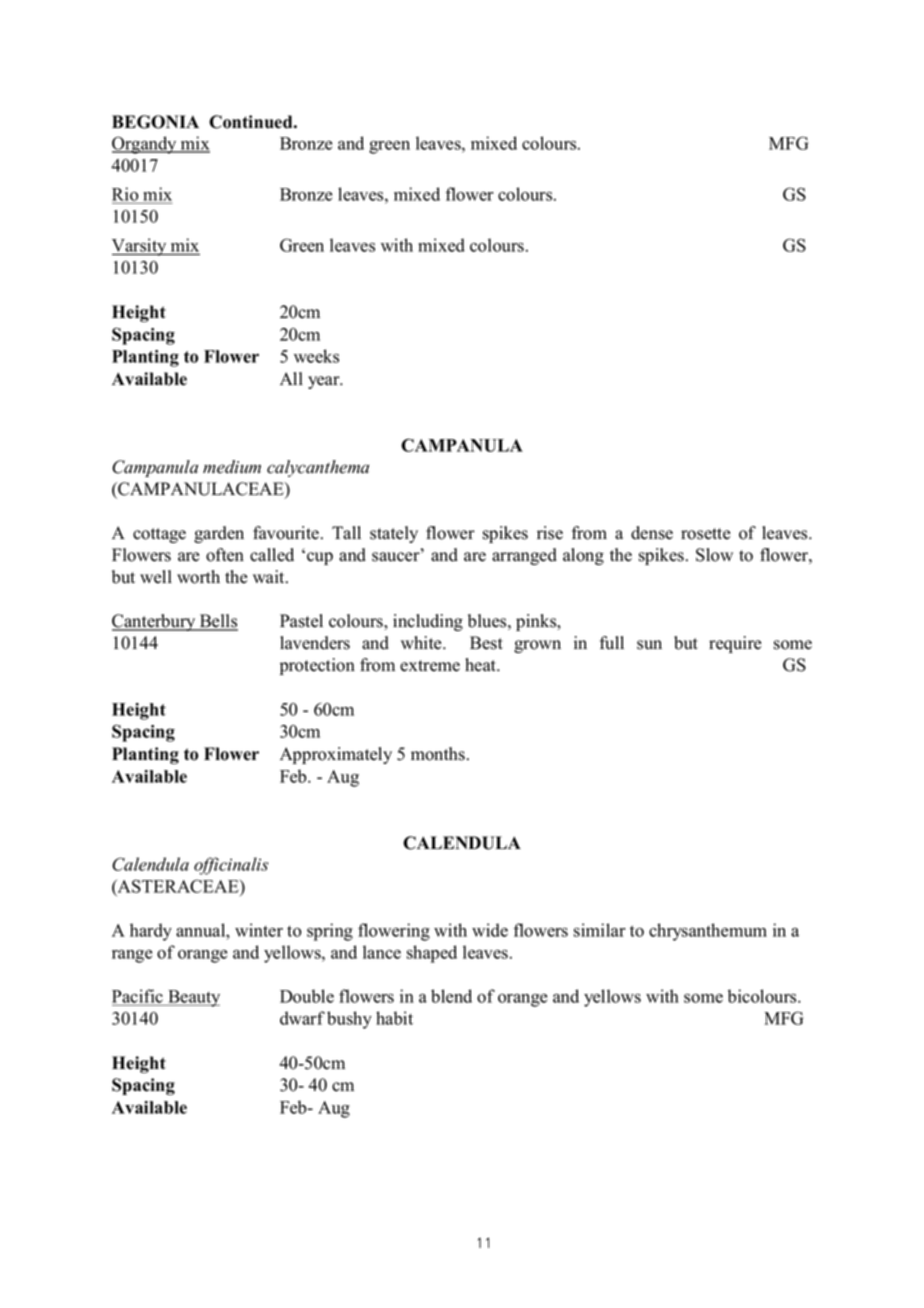 This screenshot has height=1308, width=924. Describe the element at coordinates (652, 533) in the screenshot. I see `dense` at that location.
